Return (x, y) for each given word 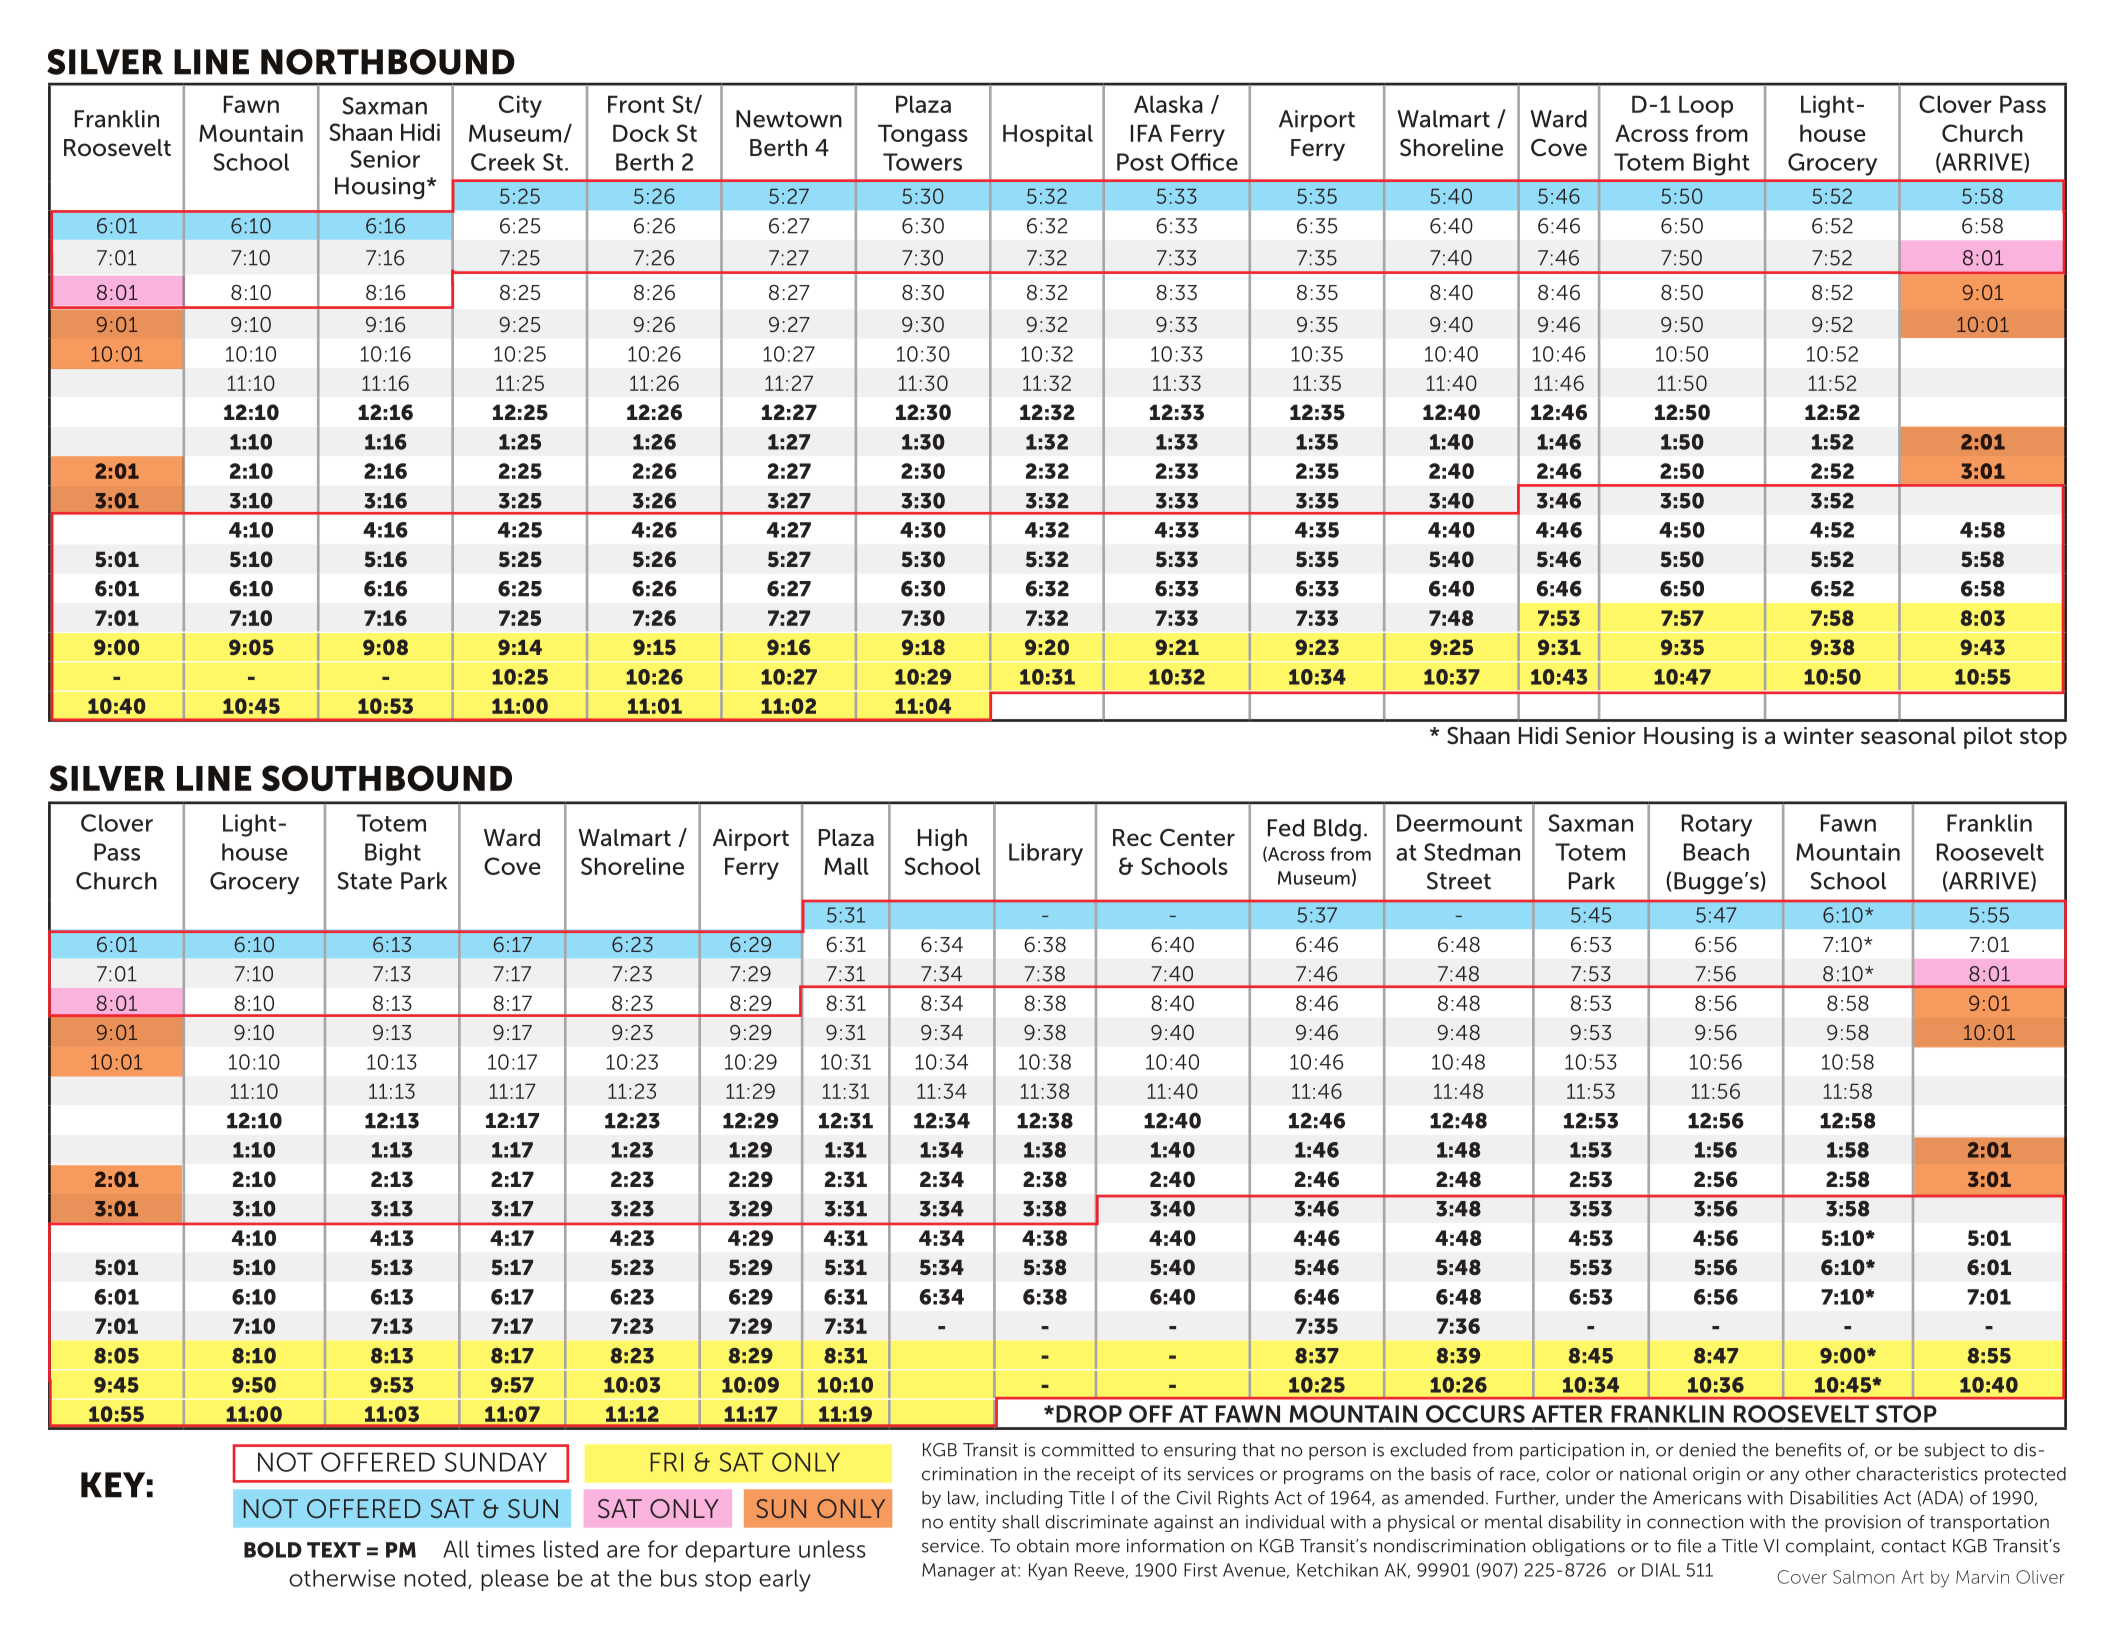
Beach (1716, 852)
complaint (1829, 1547)
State (364, 881)
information (1175, 1546)
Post (1140, 162)
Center (1197, 838)
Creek (503, 162)
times (506, 1549)
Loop (1706, 107)
